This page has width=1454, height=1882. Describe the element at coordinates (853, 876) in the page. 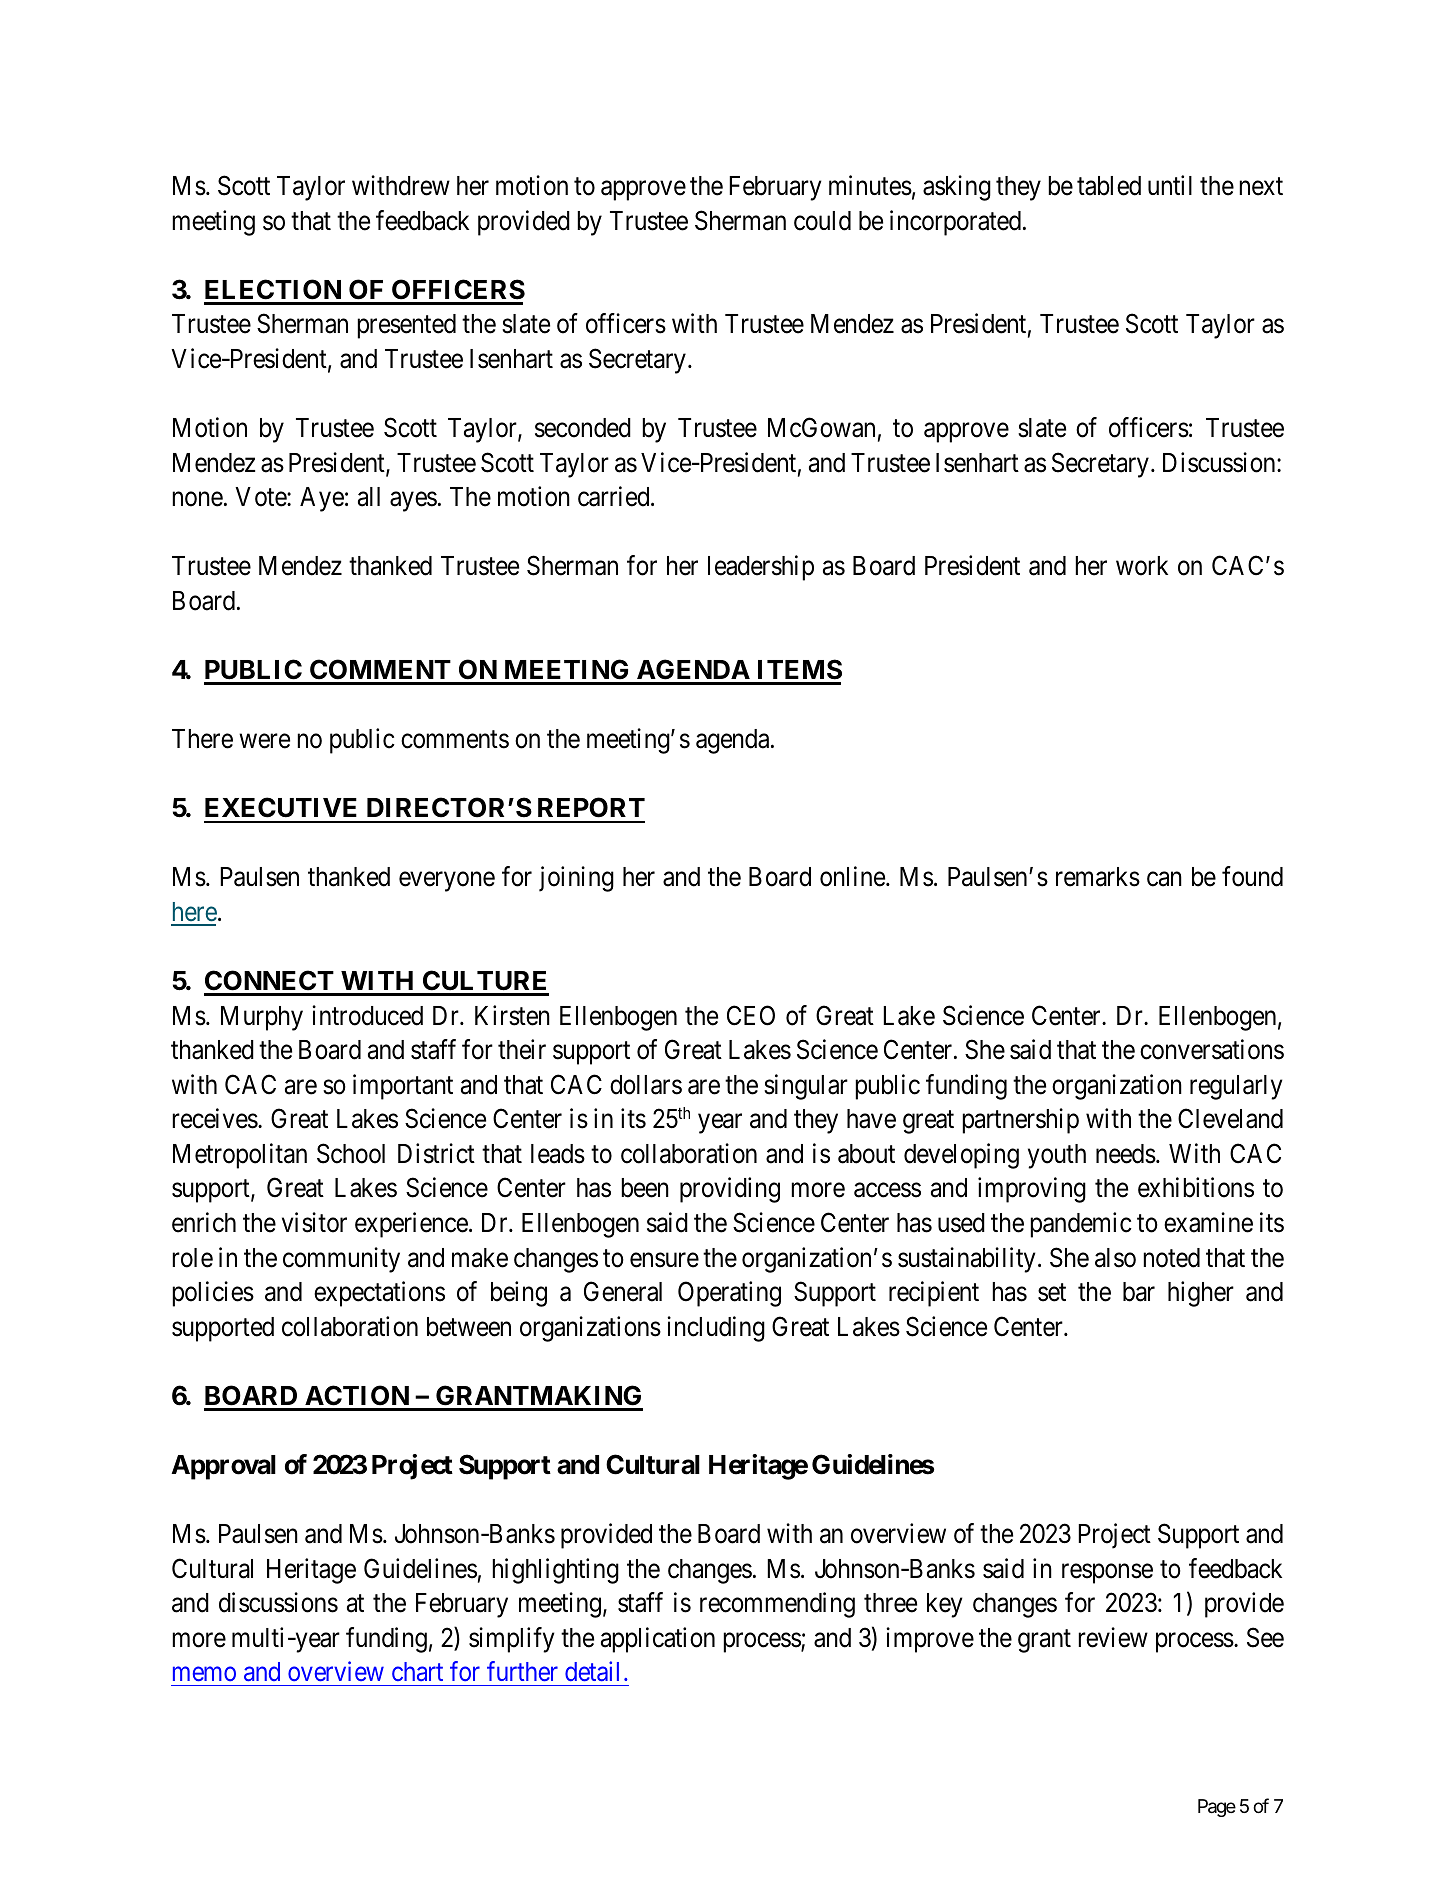

I see `online` at that location.
